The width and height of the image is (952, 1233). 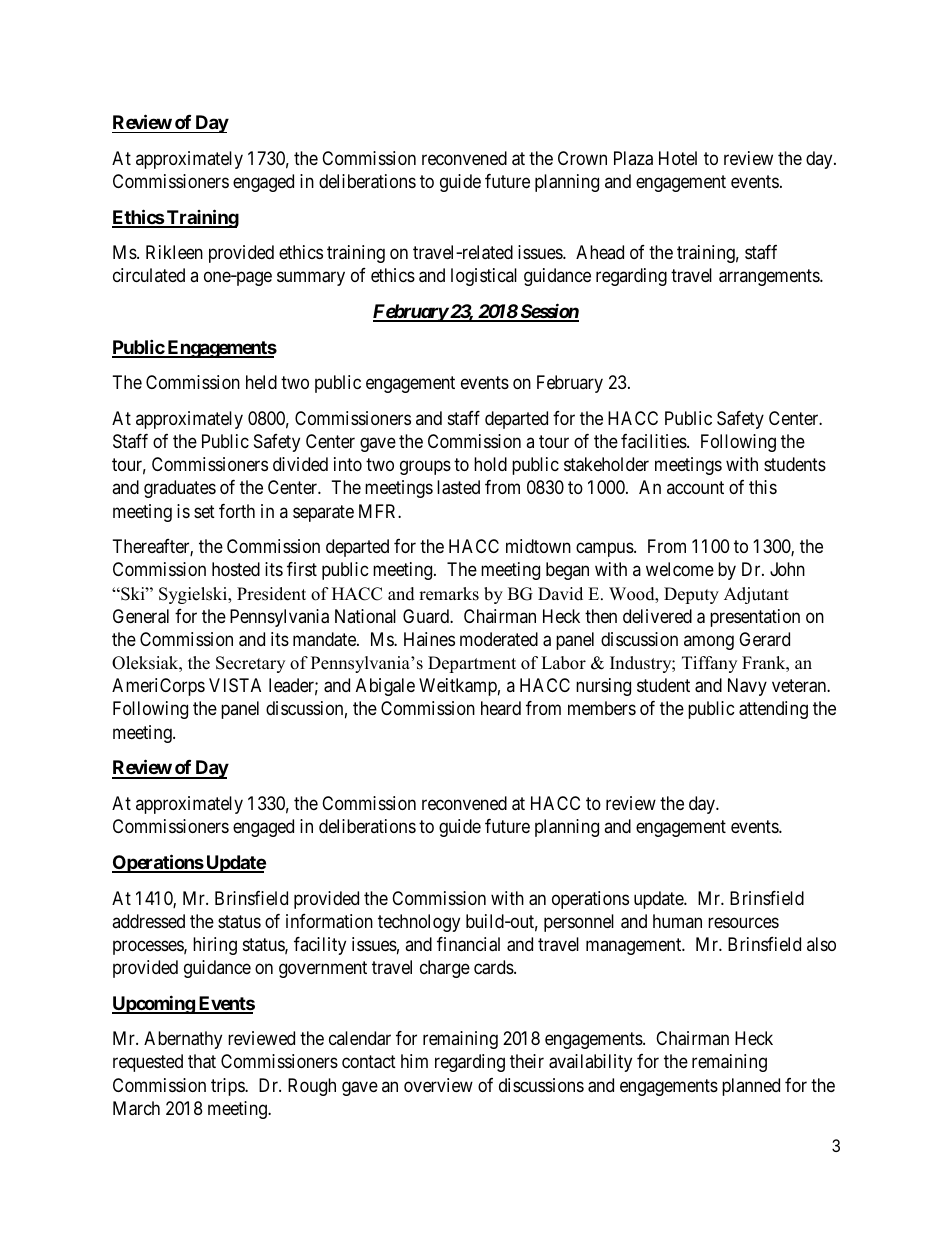 I want to click on arrangements, so click(x=770, y=277).
